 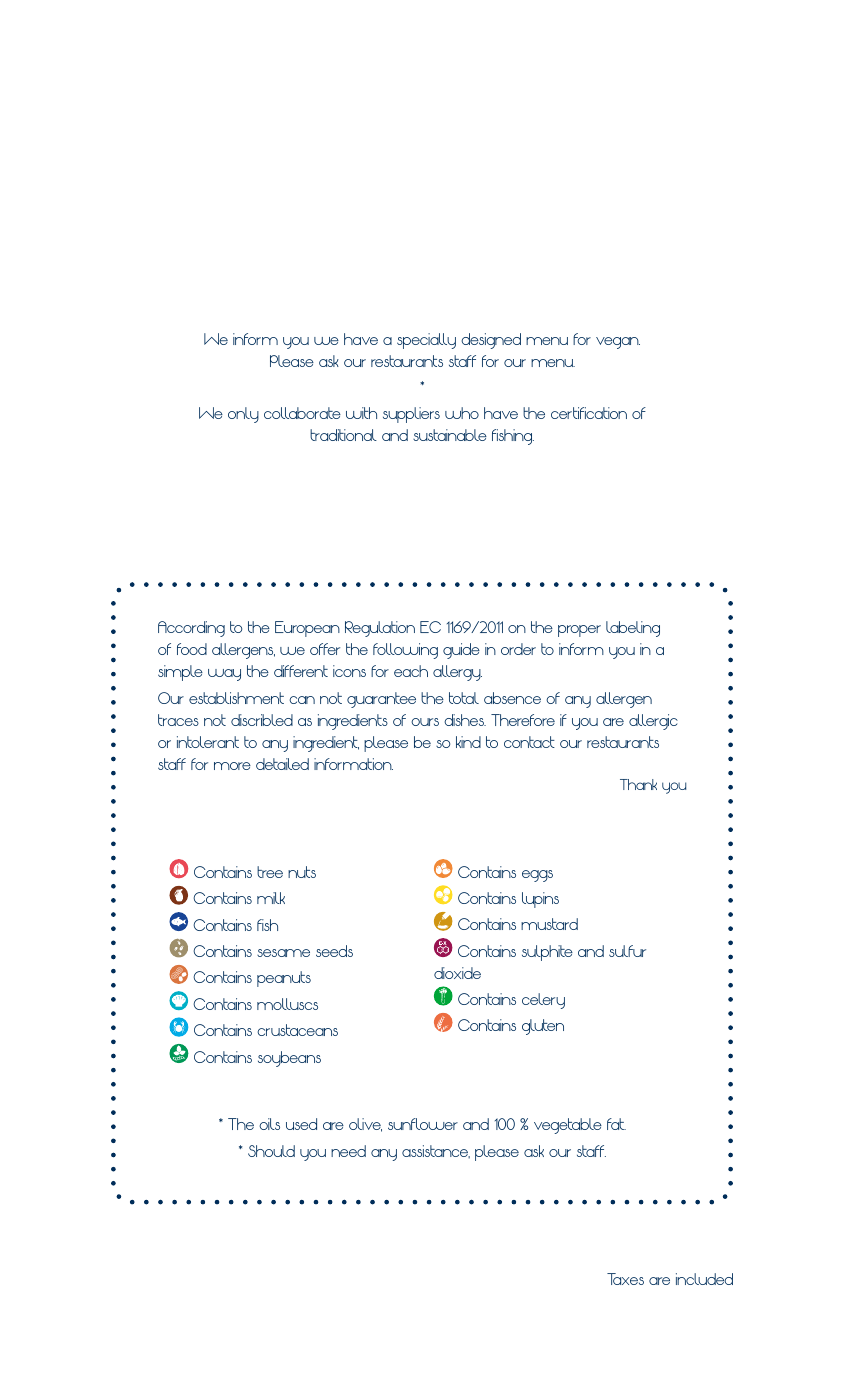 I want to click on specially, so click(x=426, y=341).
